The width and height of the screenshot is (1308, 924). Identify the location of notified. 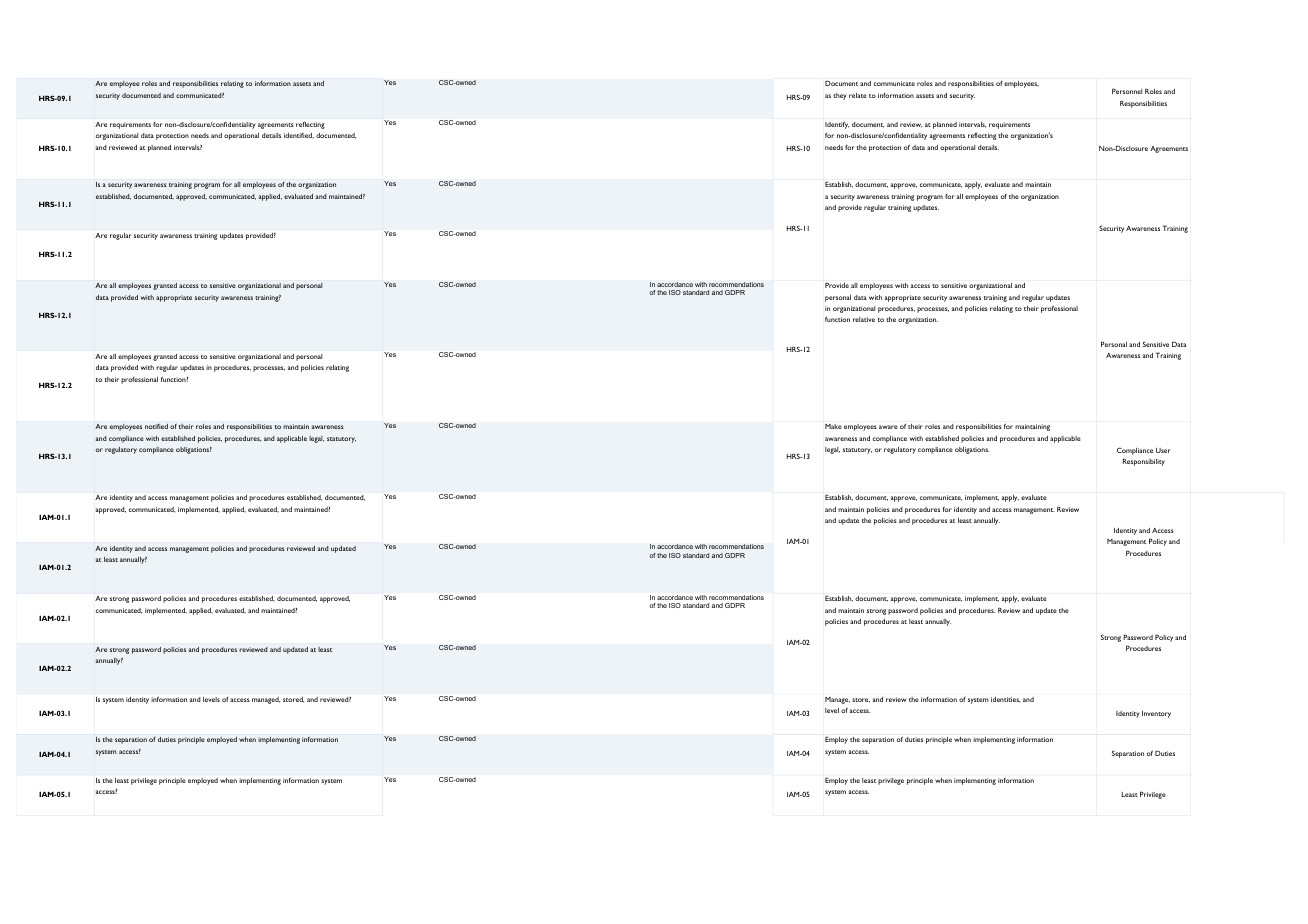
(156, 426).
